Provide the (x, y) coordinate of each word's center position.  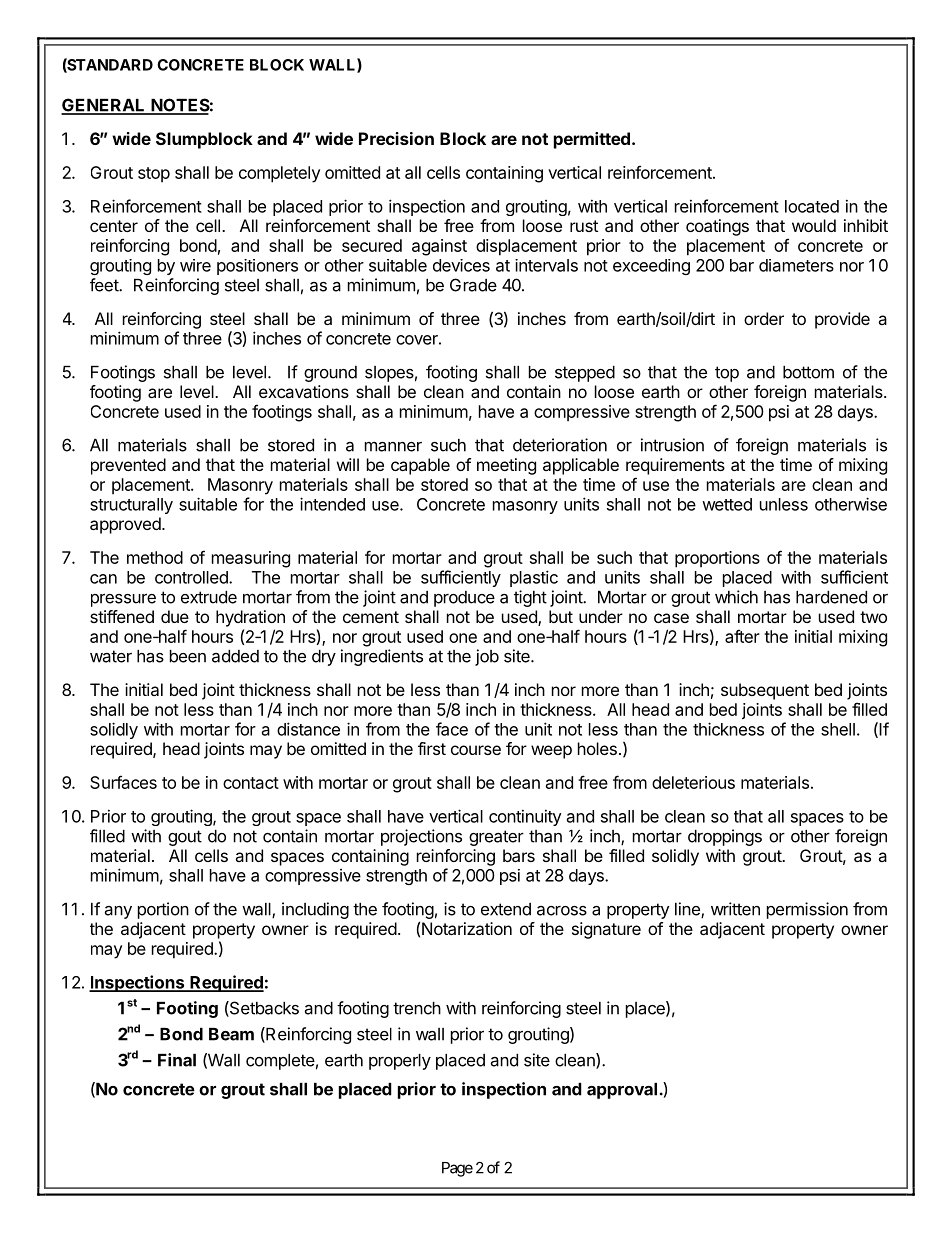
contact (251, 783)
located (812, 206)
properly (400, 1062)
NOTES (179, 106)
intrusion (672, 445)
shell (838, 729)
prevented (128, 466)
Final (177, 1060)
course (476, 750)
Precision (396, 138)
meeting (506, 466)
